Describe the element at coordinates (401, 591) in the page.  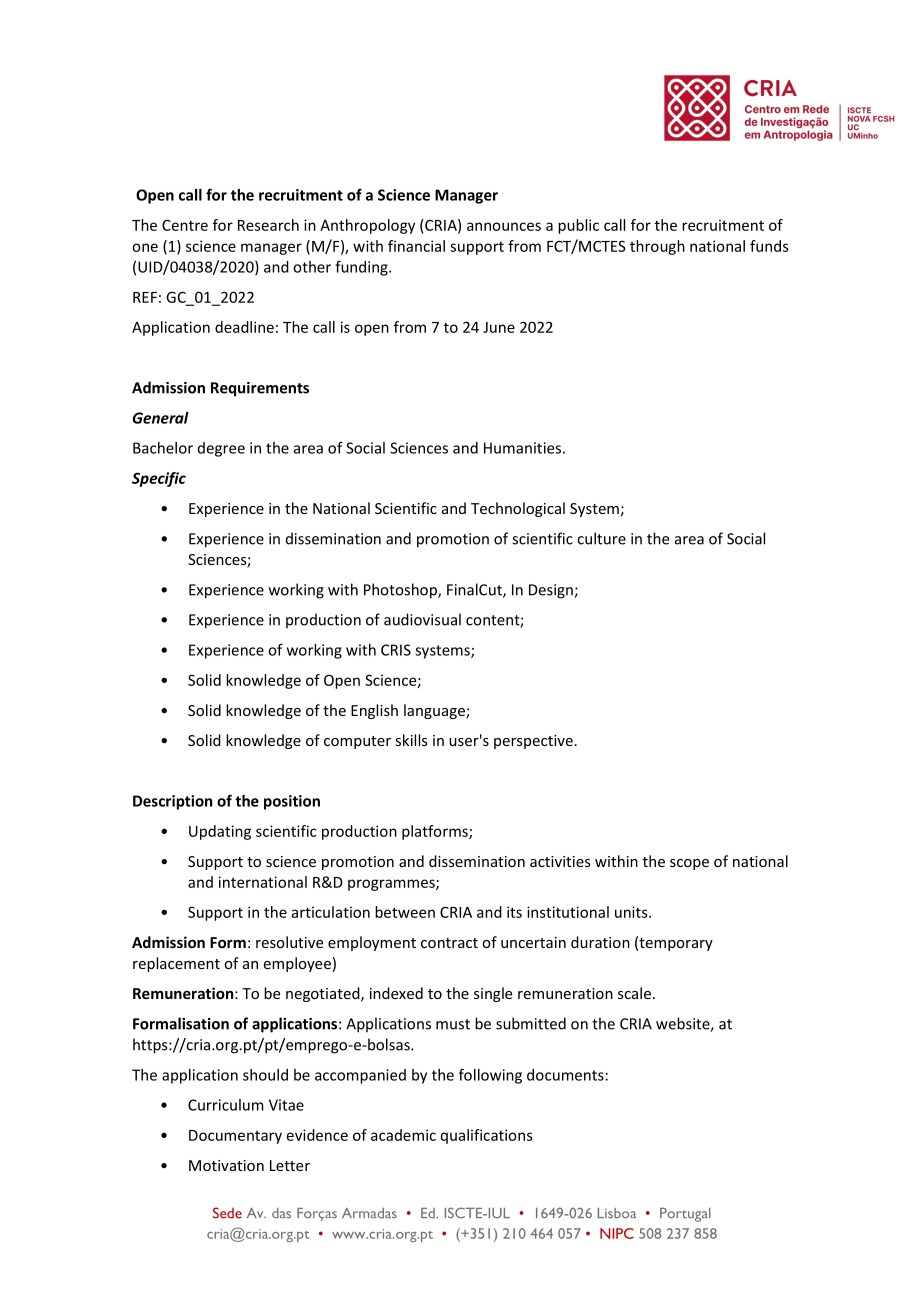
I see `Photoshop` at that location.
